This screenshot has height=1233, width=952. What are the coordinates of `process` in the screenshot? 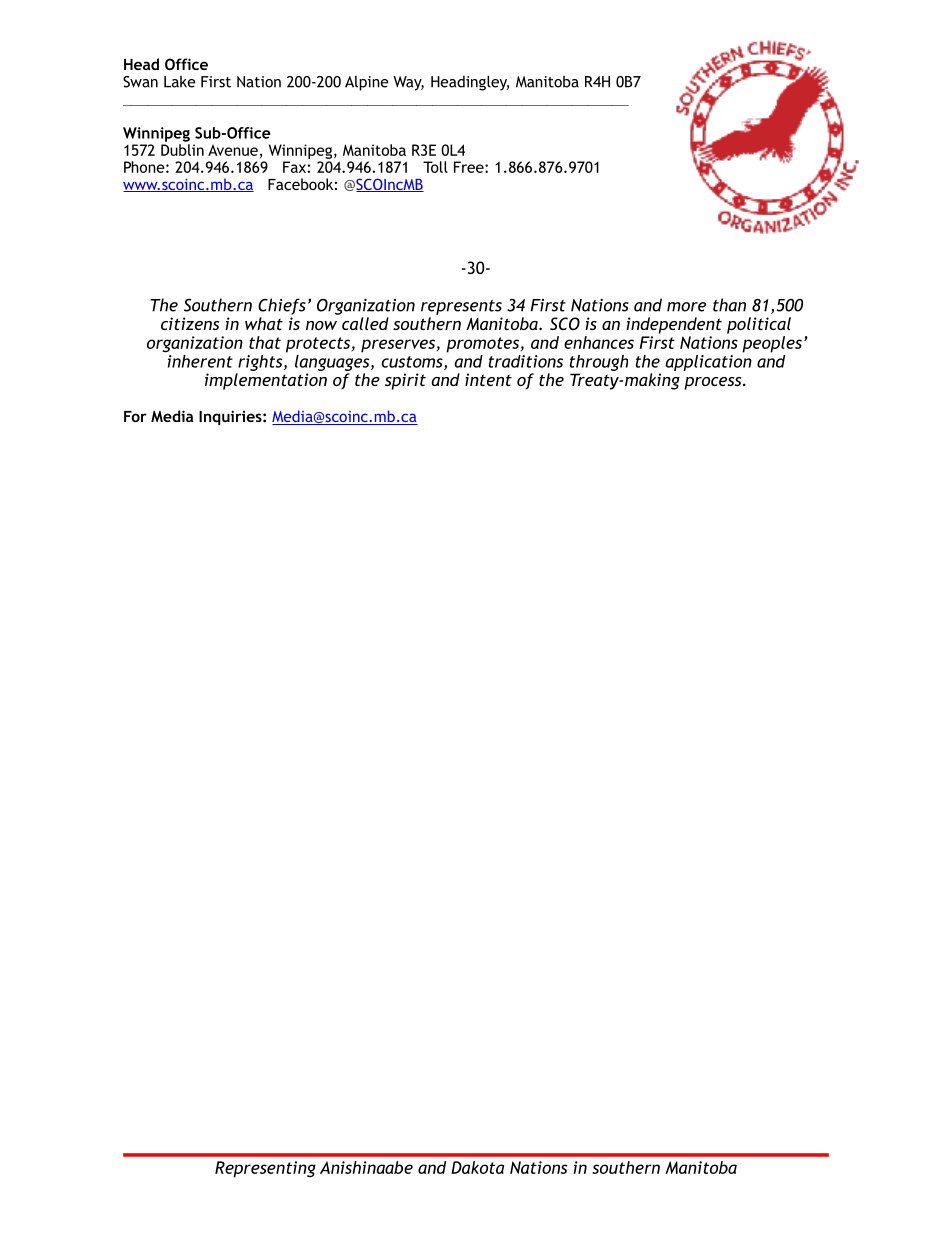 It's located at (714, 383).
